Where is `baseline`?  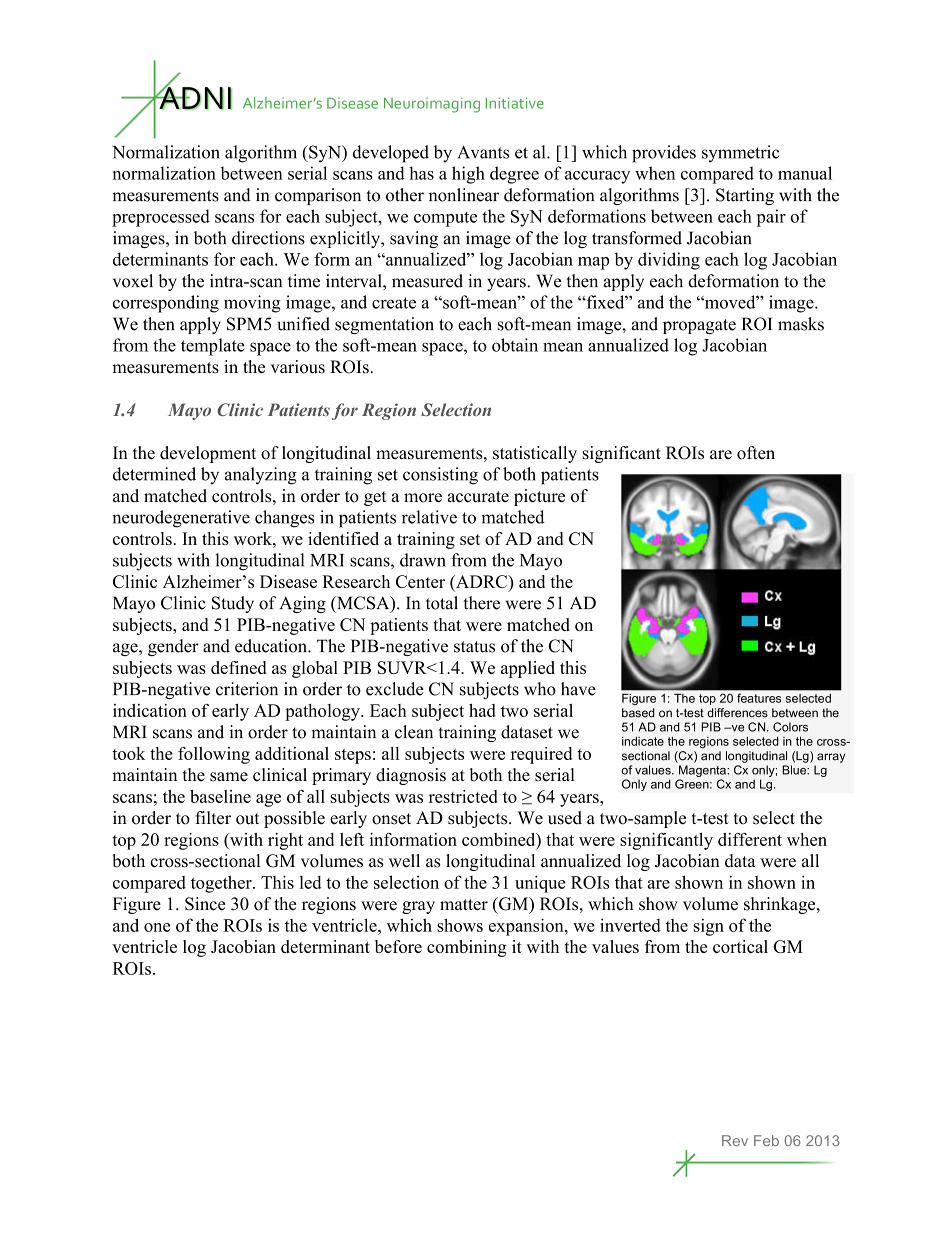
baseline is located at coordinates (220, 796).
